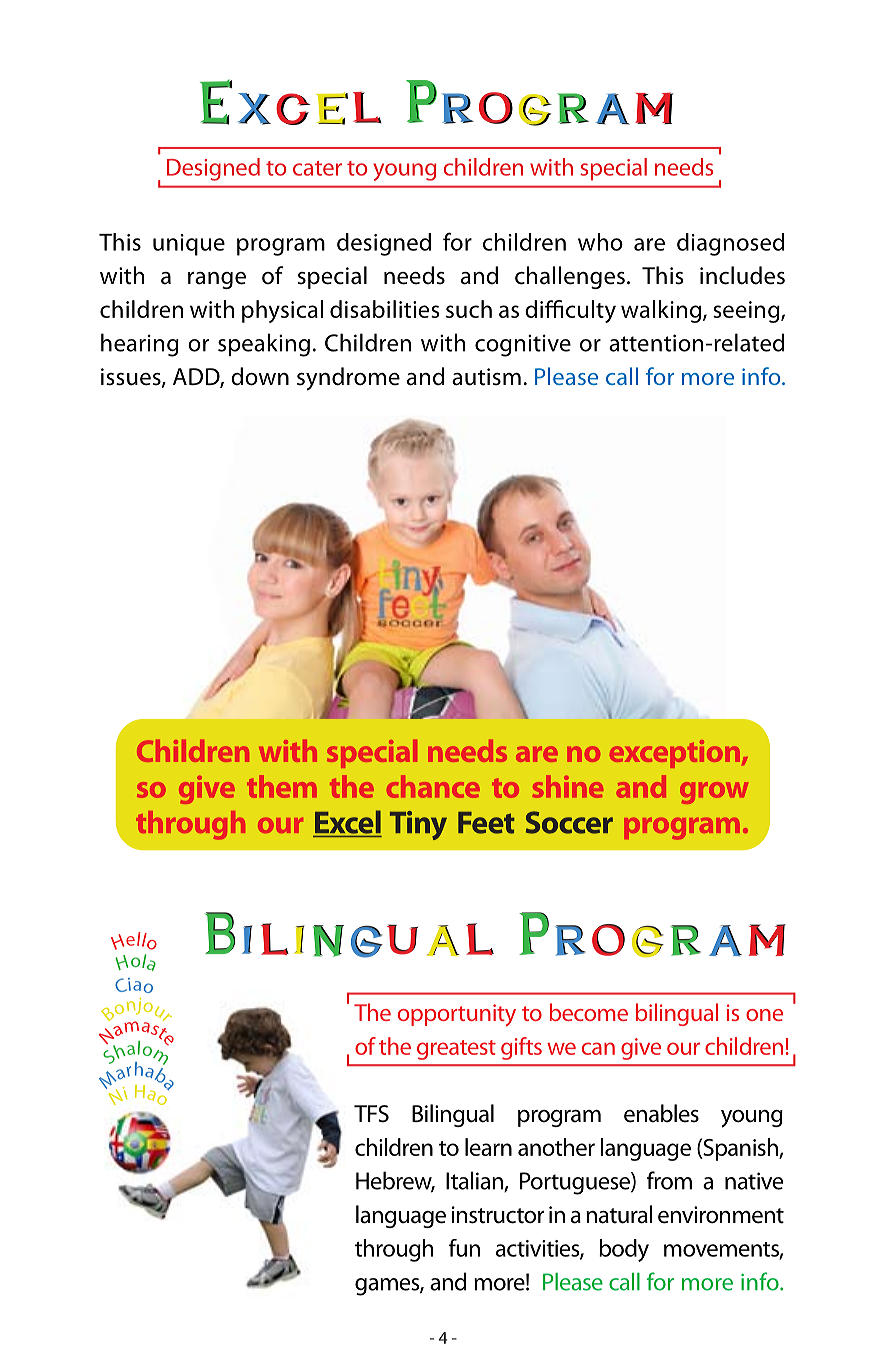  I want to click on them, so click(281, 786).
